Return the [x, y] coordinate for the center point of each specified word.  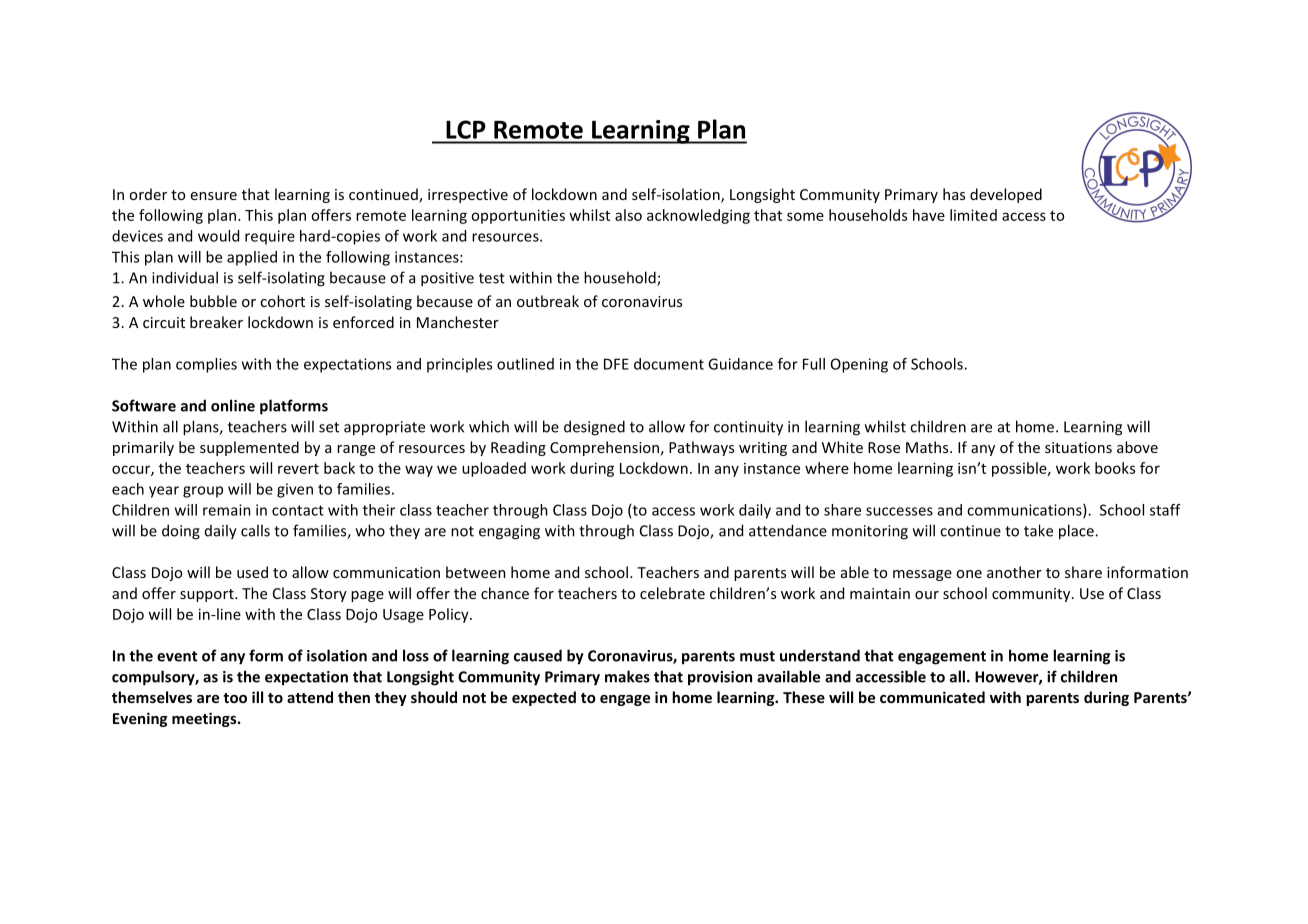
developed [1006, 195]
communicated [932, 697]
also [628, 215]
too [235, 698]
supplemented [249, 448]
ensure [214, 196]
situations [1078, 447]
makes [627, 676]
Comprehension [604, 448]
